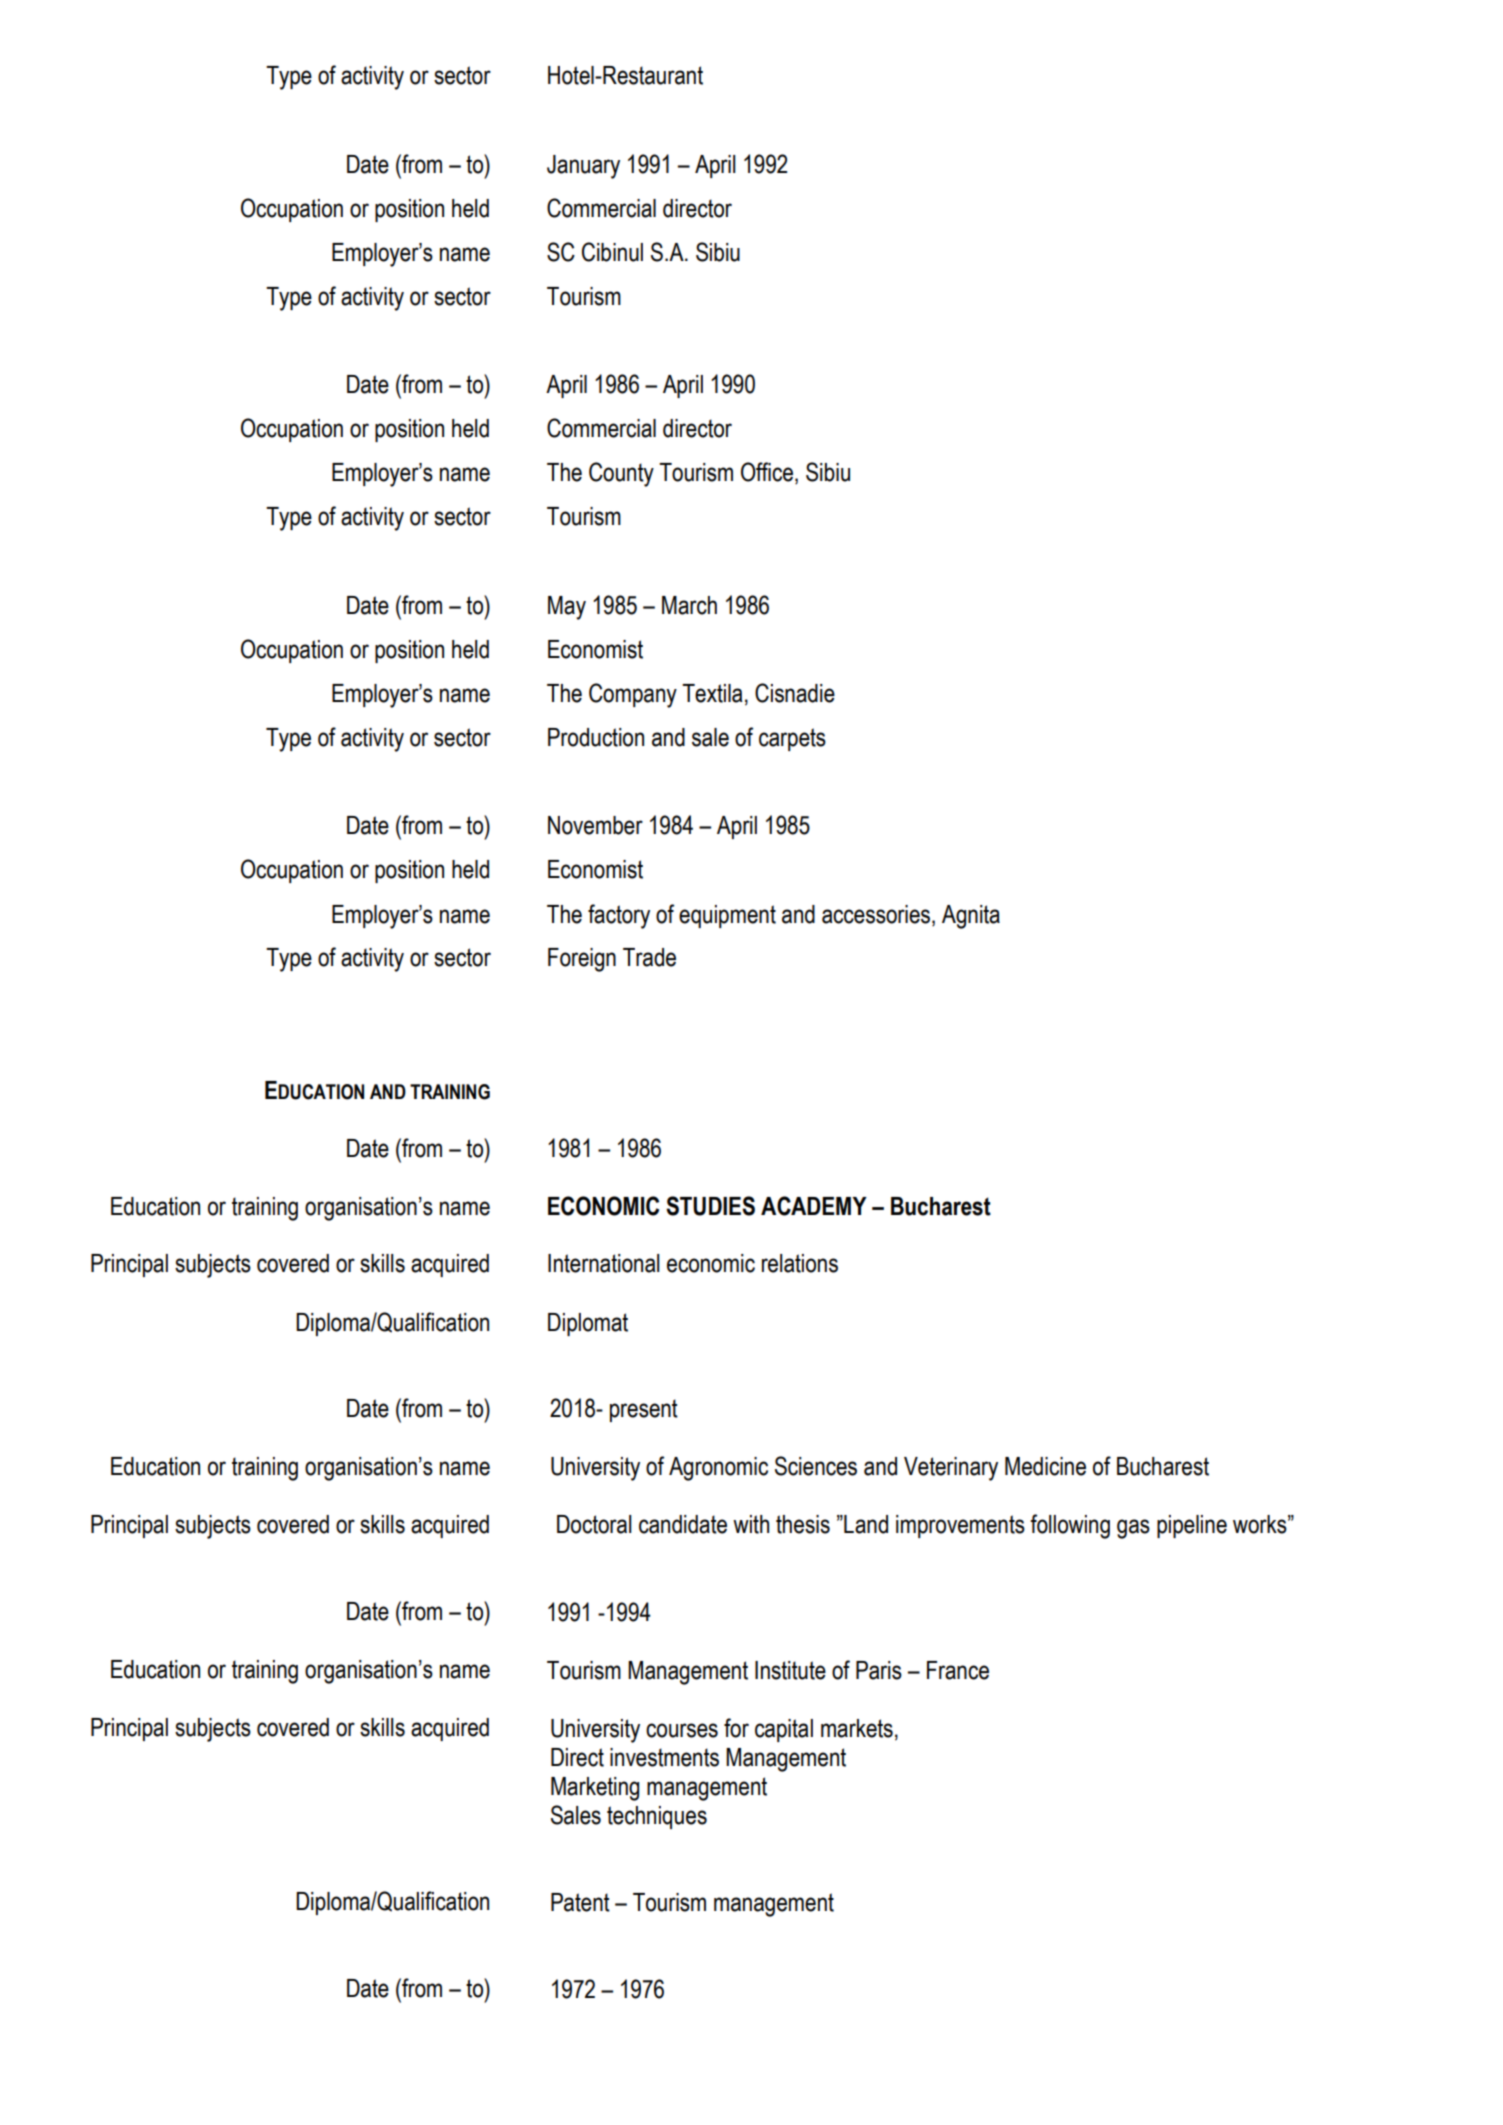 This image has width=1503, height=2125. Describe the element at coordinates (1045, 1466) in the image. I see `Medicine` at that location.
